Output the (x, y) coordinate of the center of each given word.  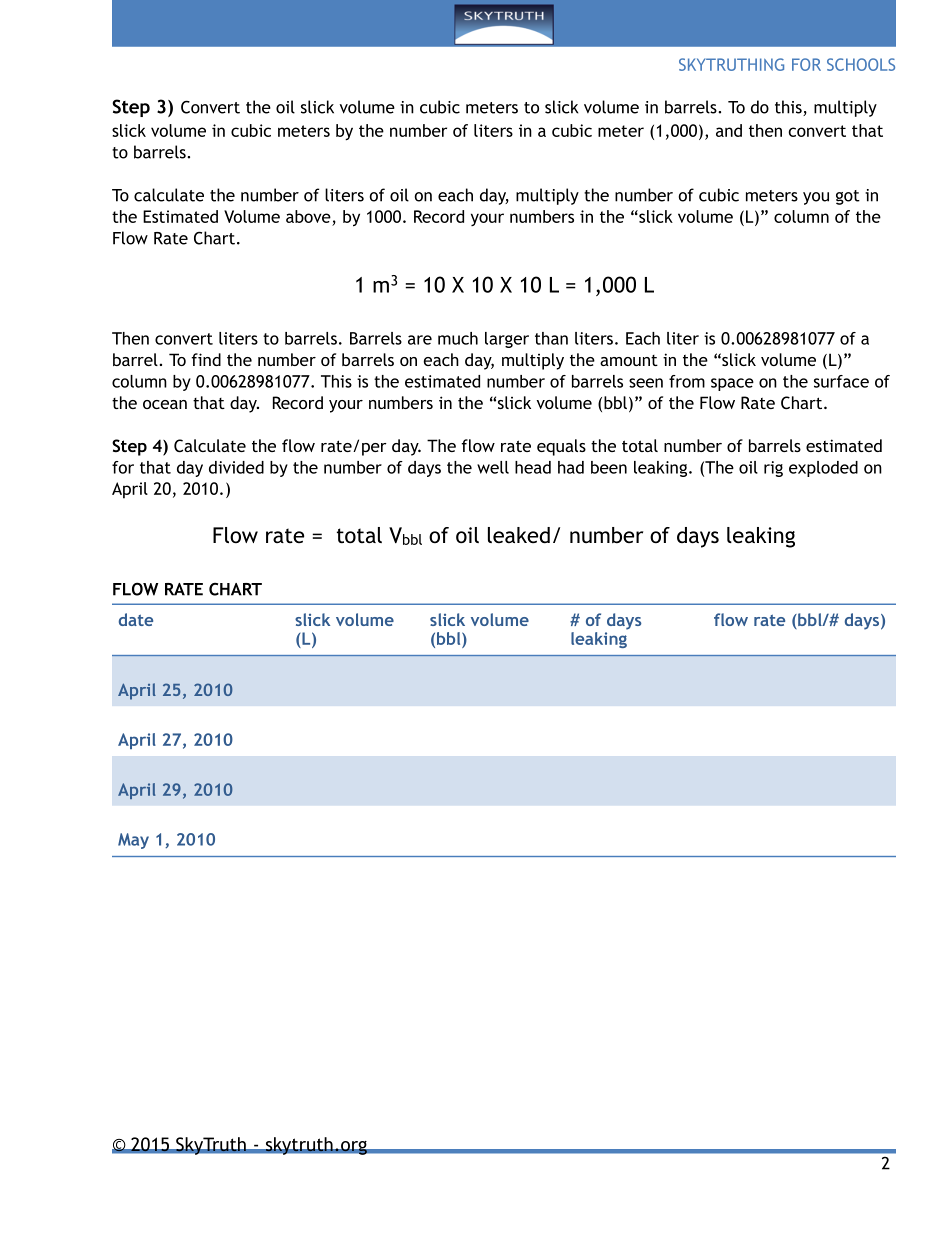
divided (236, 467)
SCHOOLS (861, 64)
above (308, 216)
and (729, 130)
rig (773, 469)
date (136, 619)
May (133, 841)
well (493, 467)
